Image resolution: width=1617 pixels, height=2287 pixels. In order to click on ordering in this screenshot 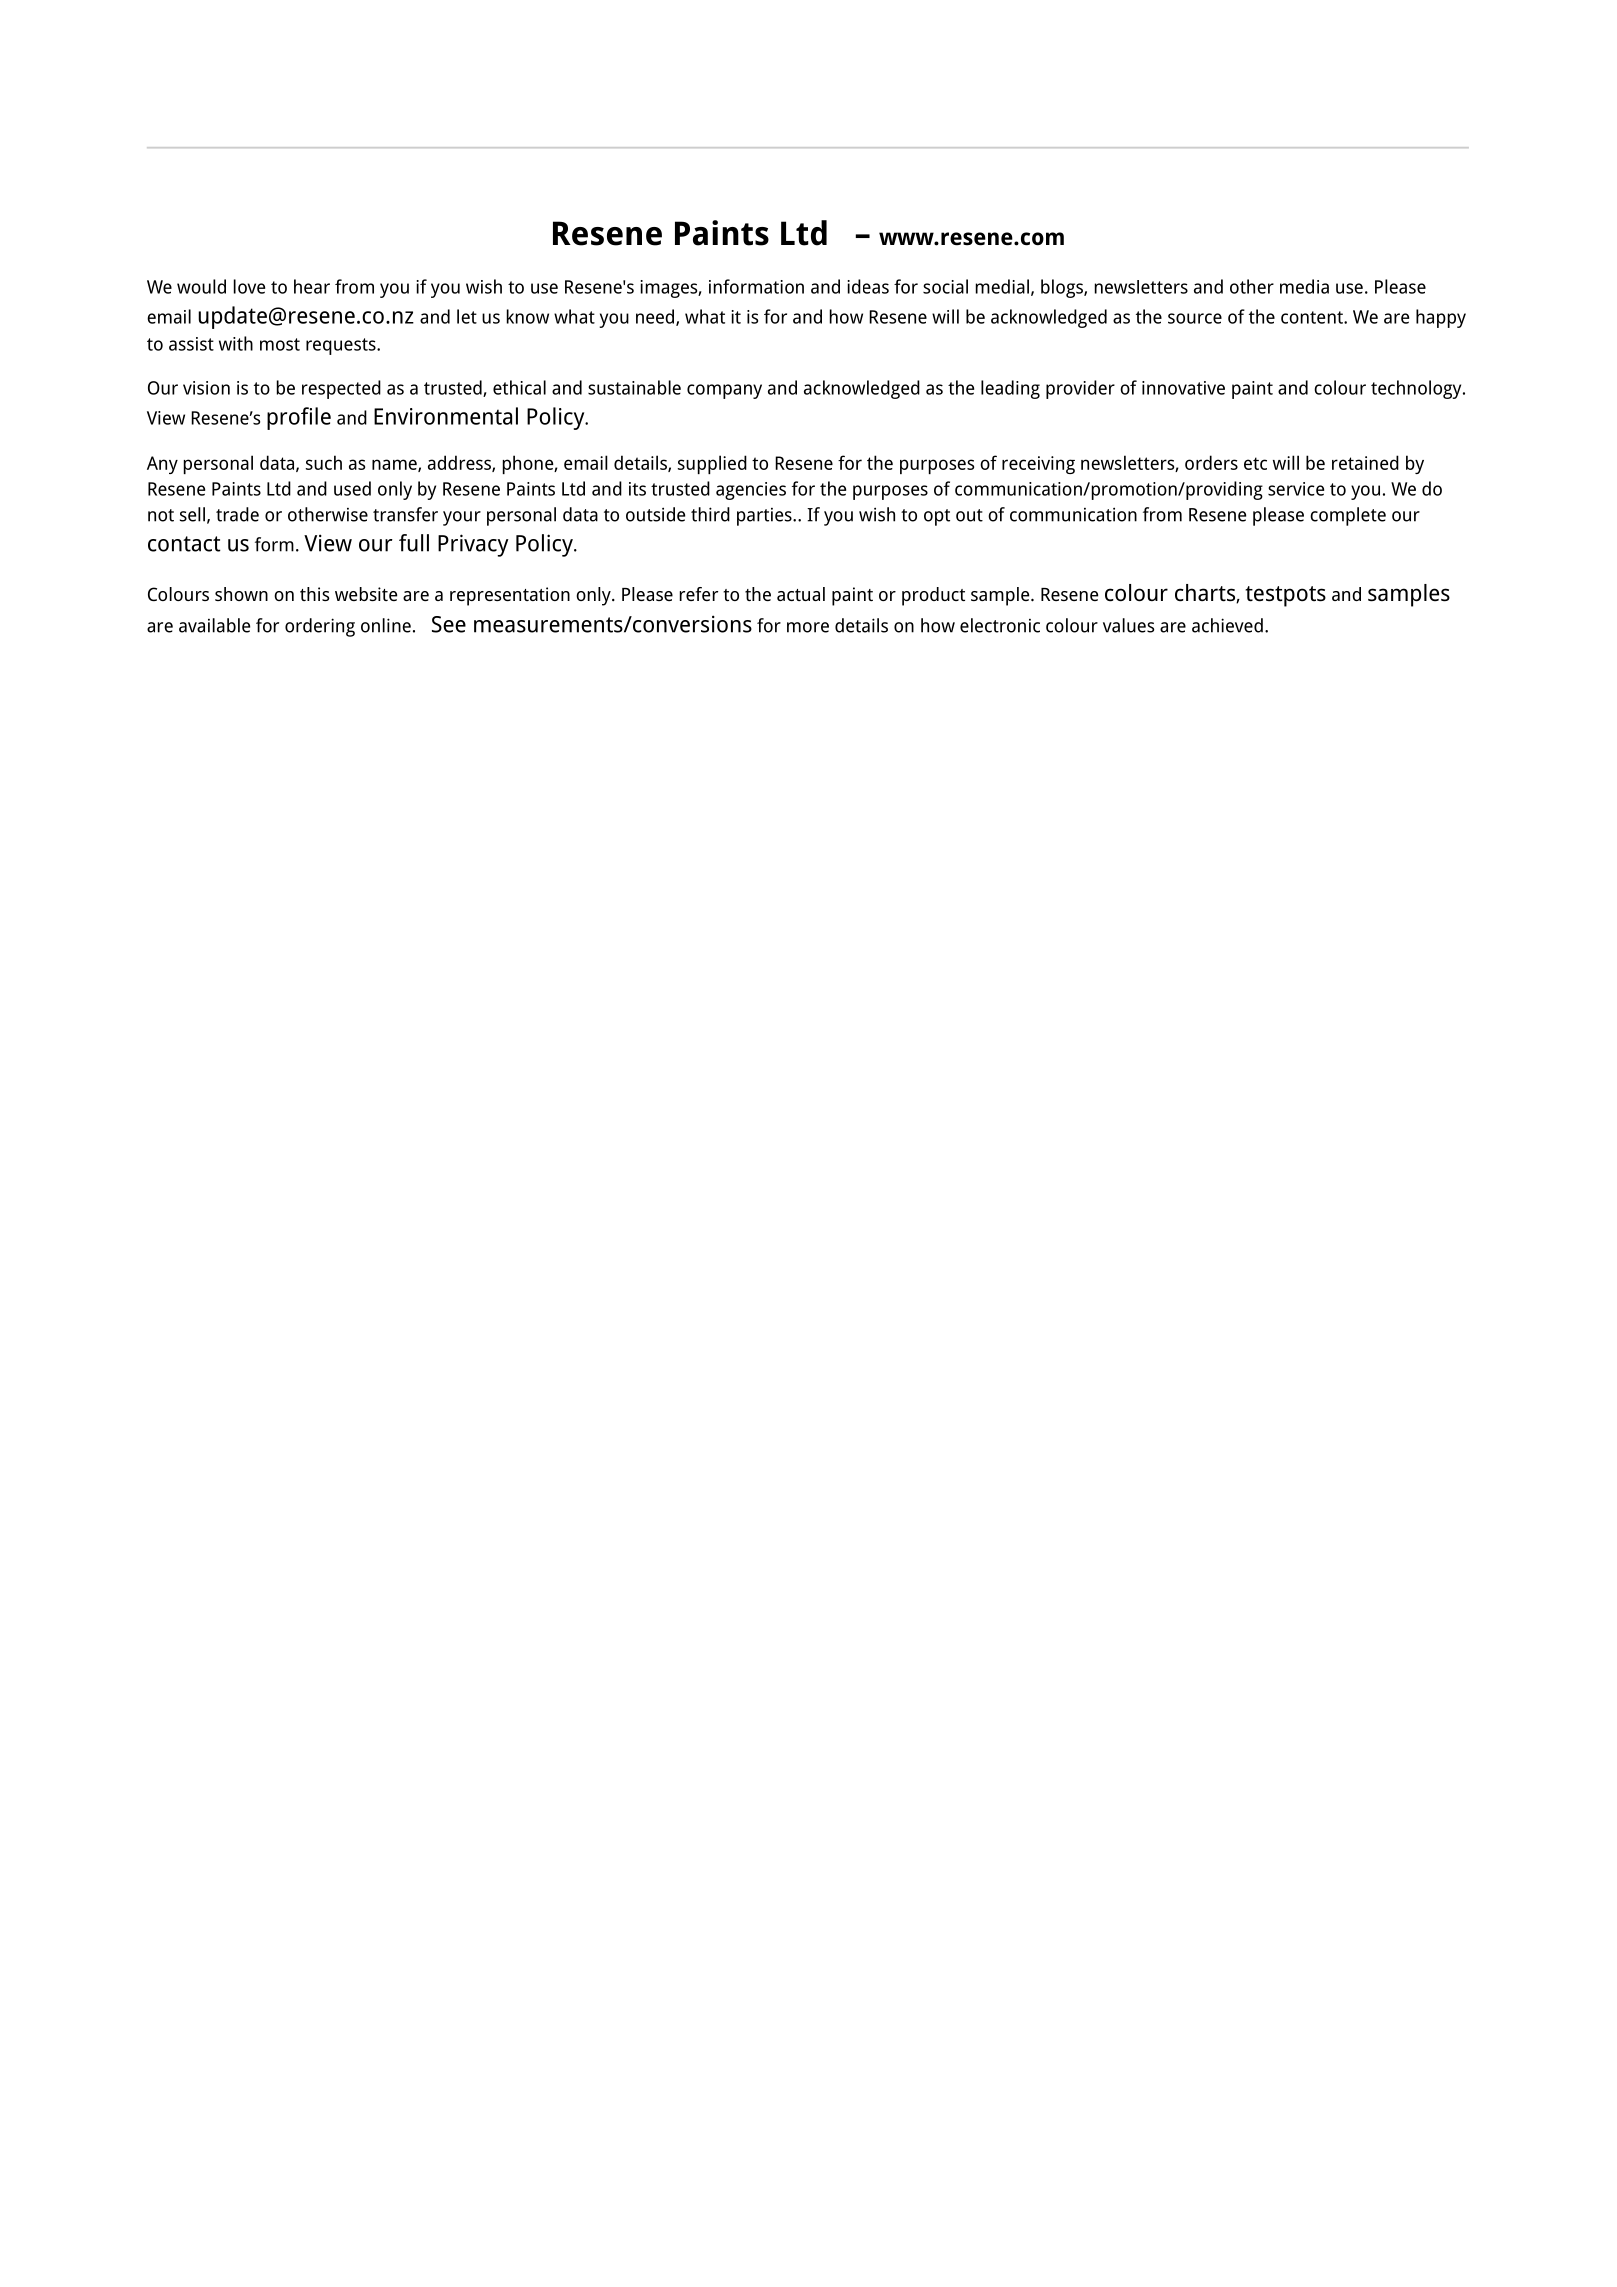, I will do `click(320, 627)`.
